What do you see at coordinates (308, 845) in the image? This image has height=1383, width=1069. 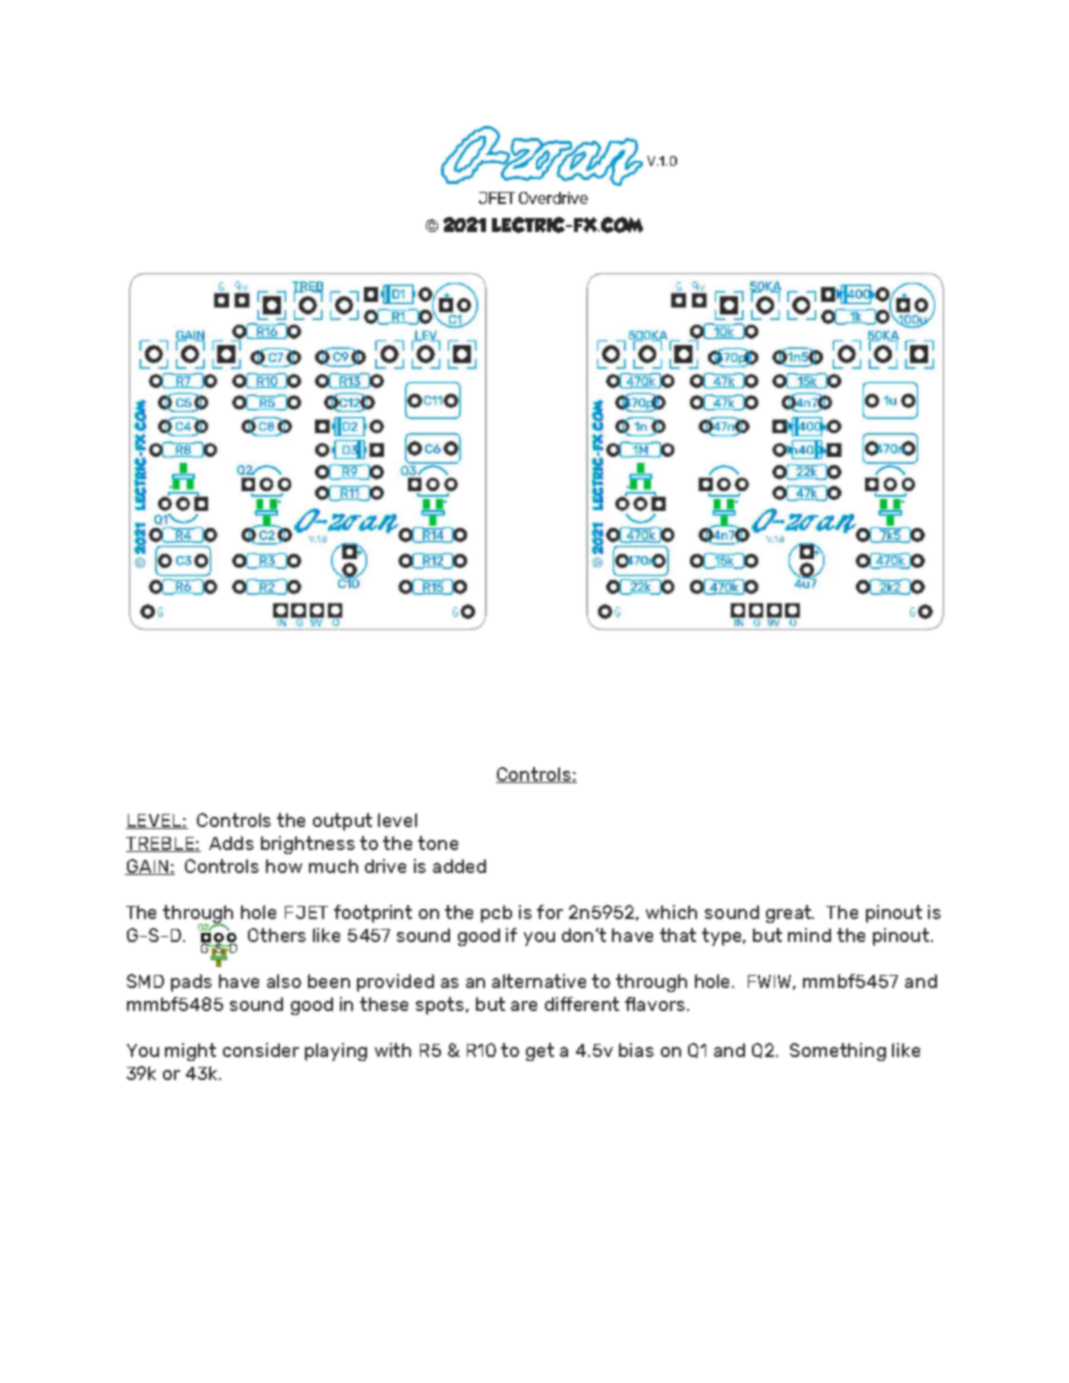 I see `brightness` at bounding box center [308, 845].
